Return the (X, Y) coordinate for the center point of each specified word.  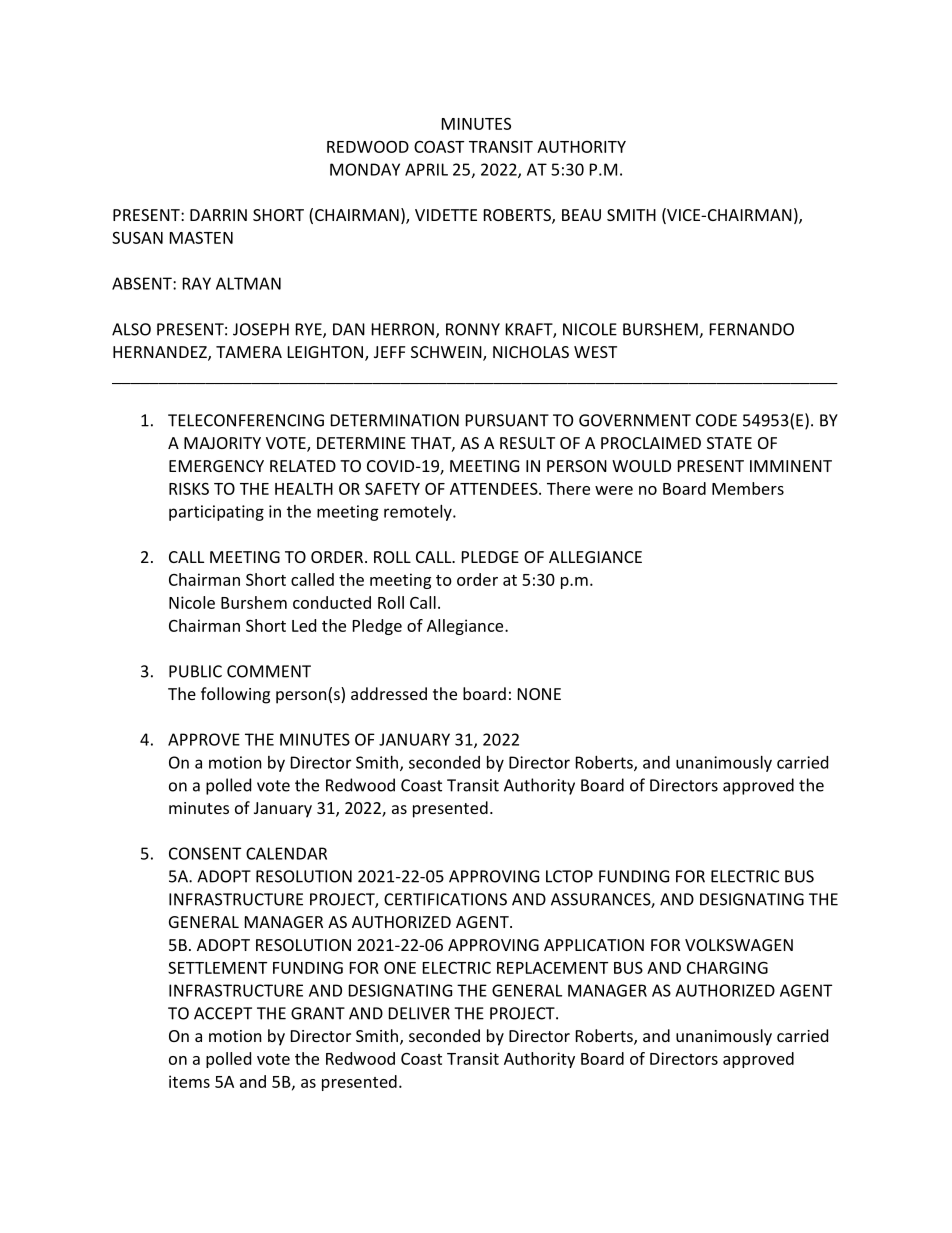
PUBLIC (195, 671)
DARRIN (218, 215)
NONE (539, 694)
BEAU (581, 215)
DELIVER (419, 1013)
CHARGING (727, 967)
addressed (389, 693)
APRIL (426, 169)
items (189, 1081)
